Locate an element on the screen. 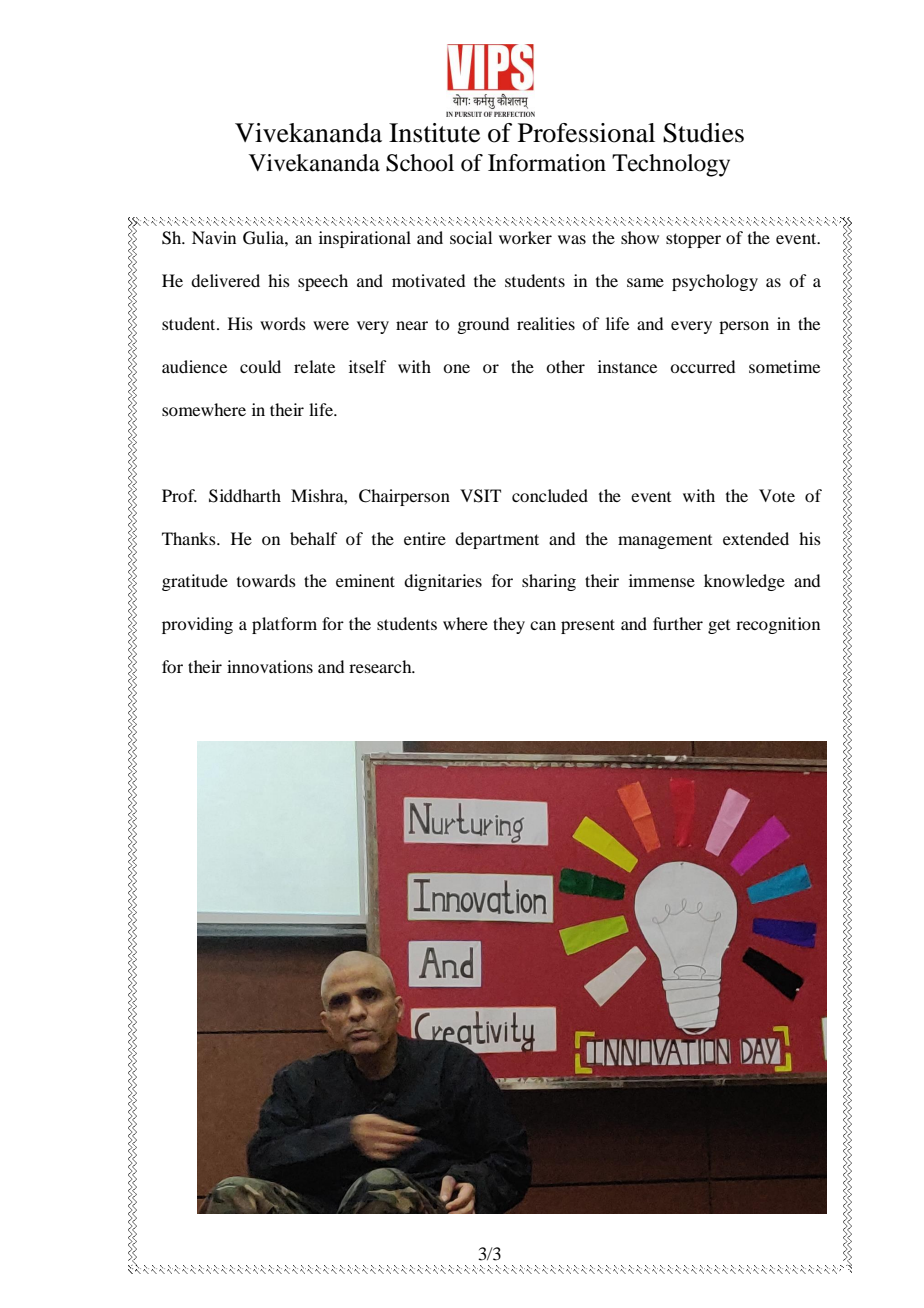 This screenshot has width=924, height=1308. Institute is located at coordinates (434, 133).
